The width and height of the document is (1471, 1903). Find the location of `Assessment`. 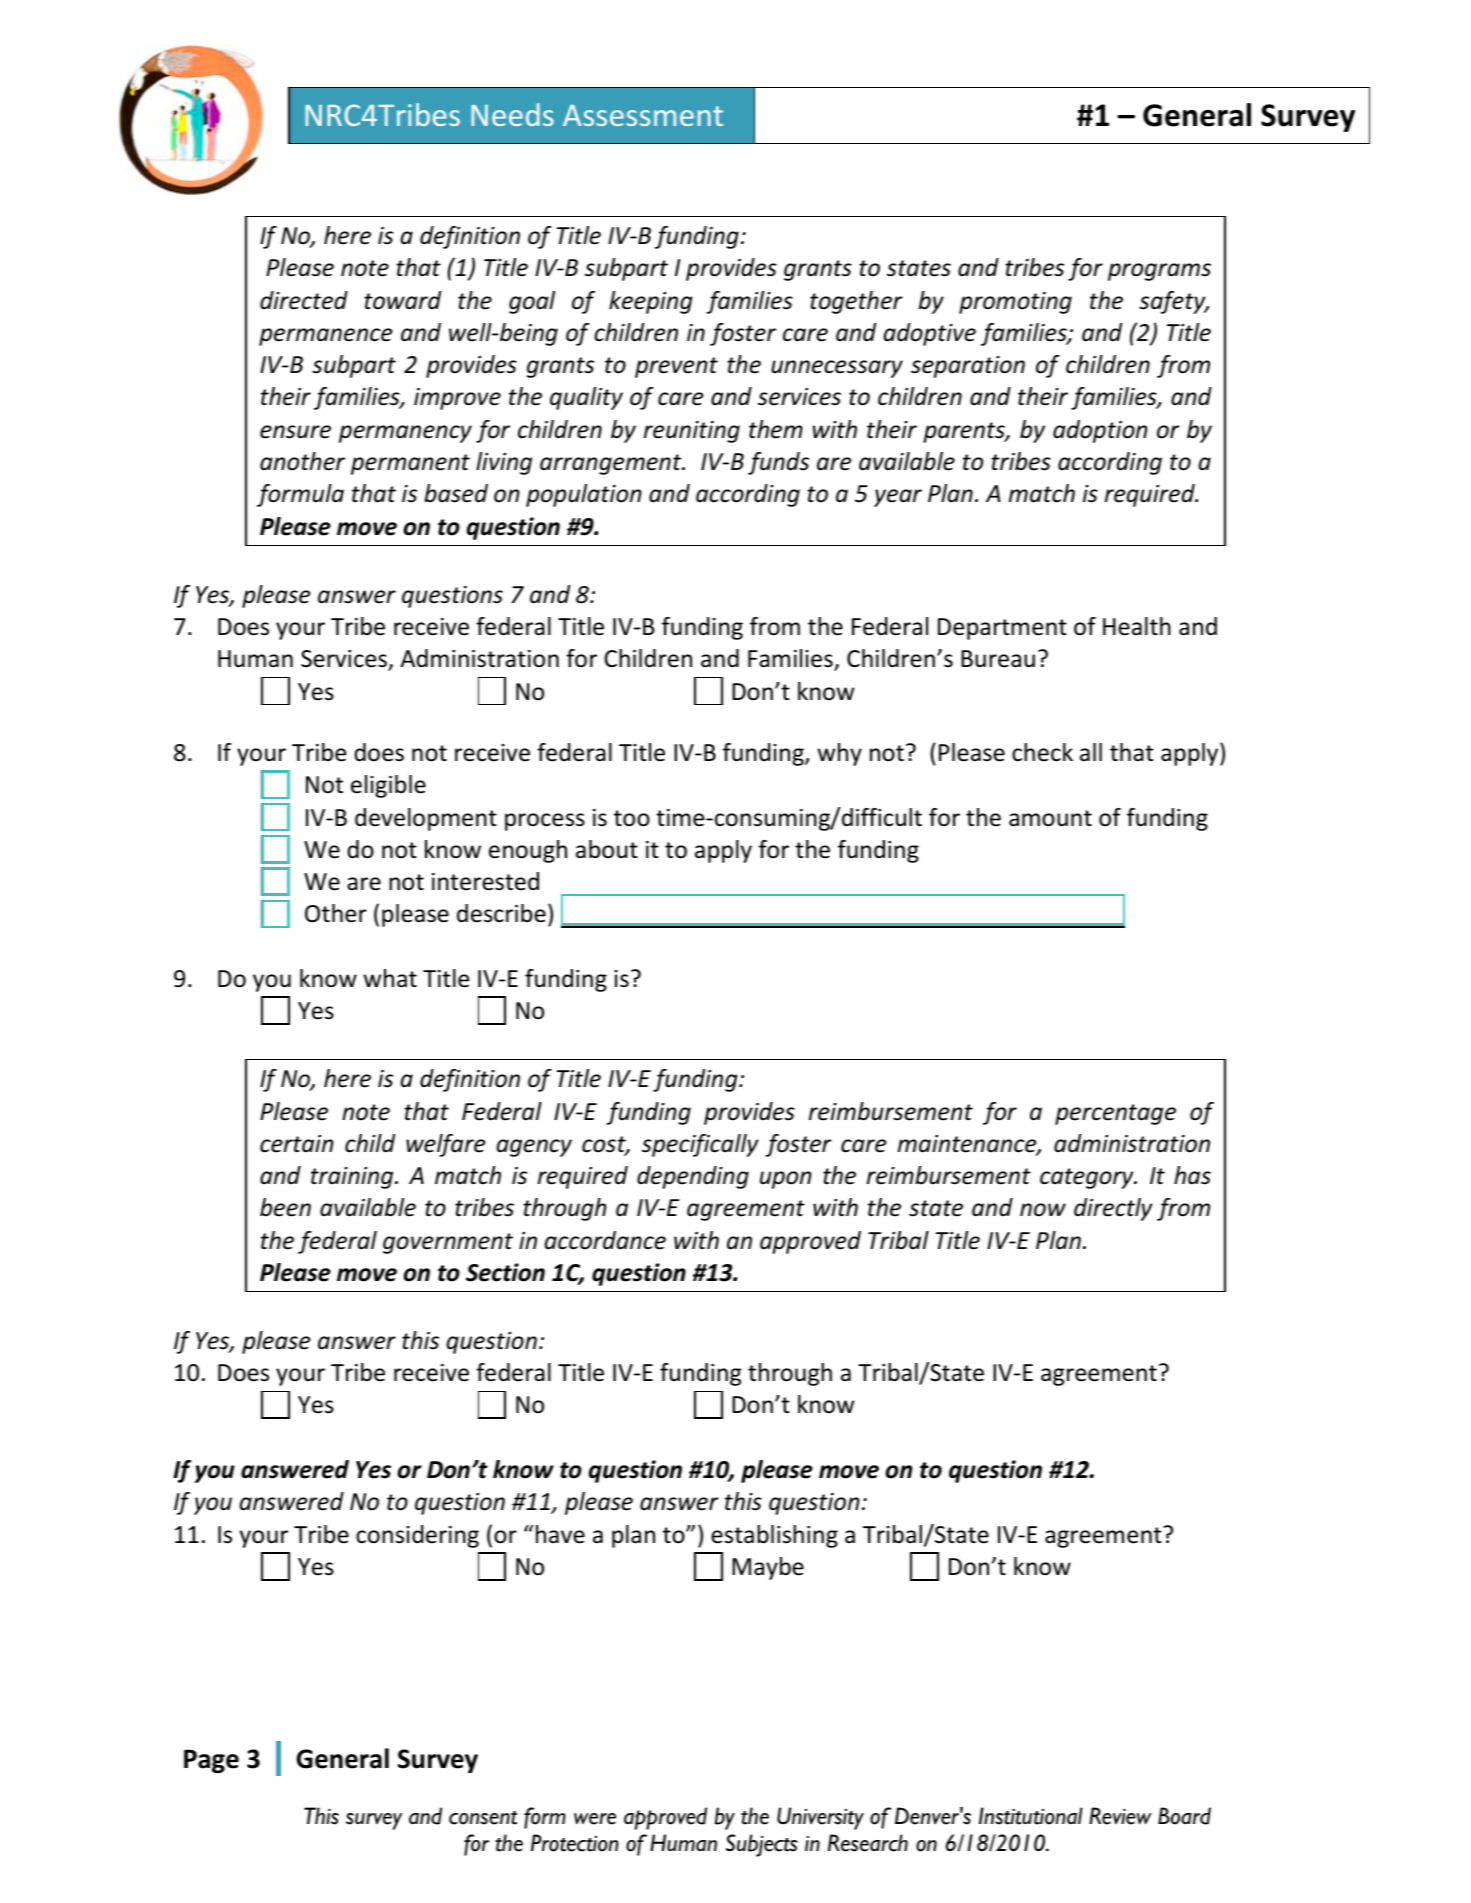

Assessment is located at coordinates (643, 115).
